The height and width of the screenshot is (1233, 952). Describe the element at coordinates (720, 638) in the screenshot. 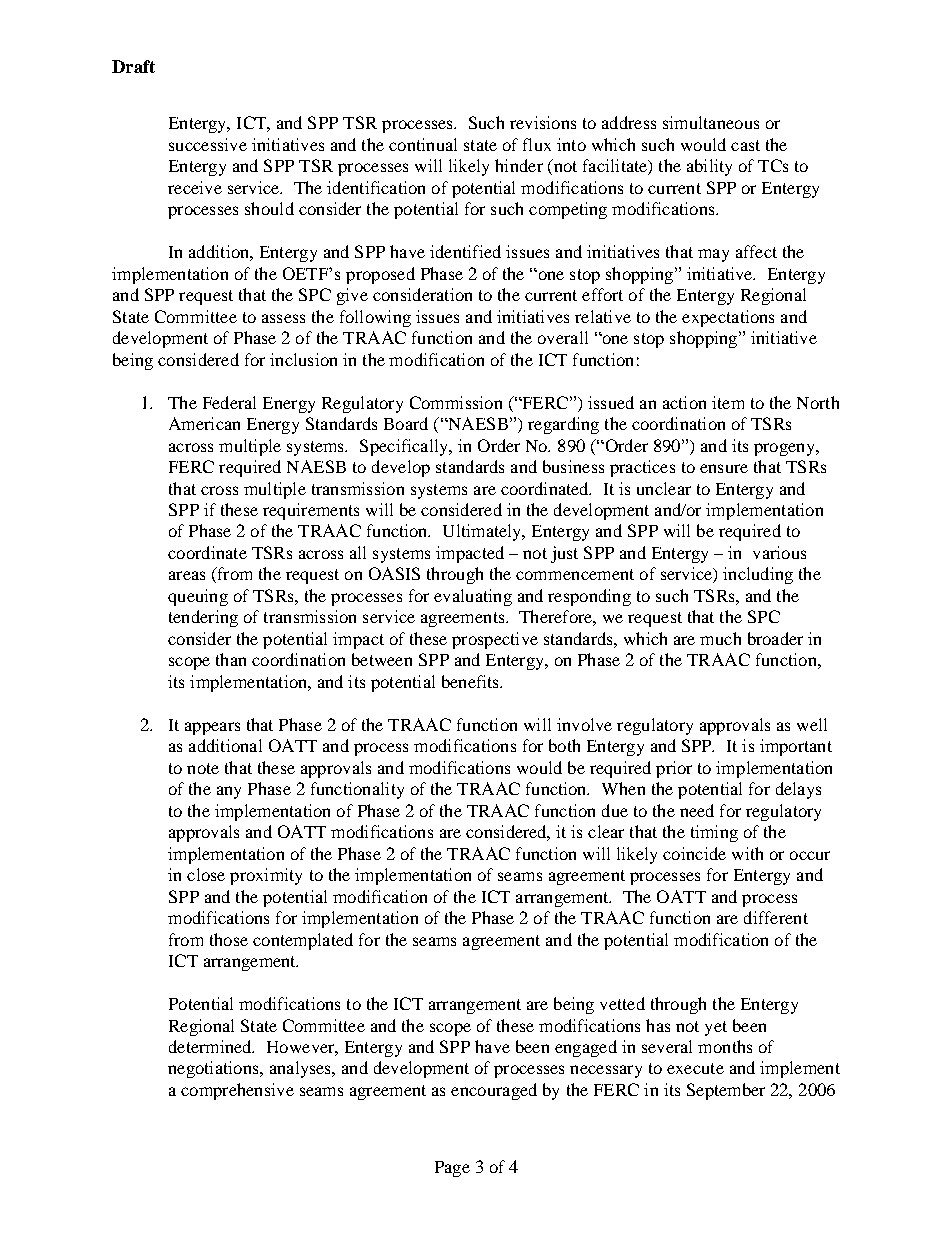

I see `much` at that location.
